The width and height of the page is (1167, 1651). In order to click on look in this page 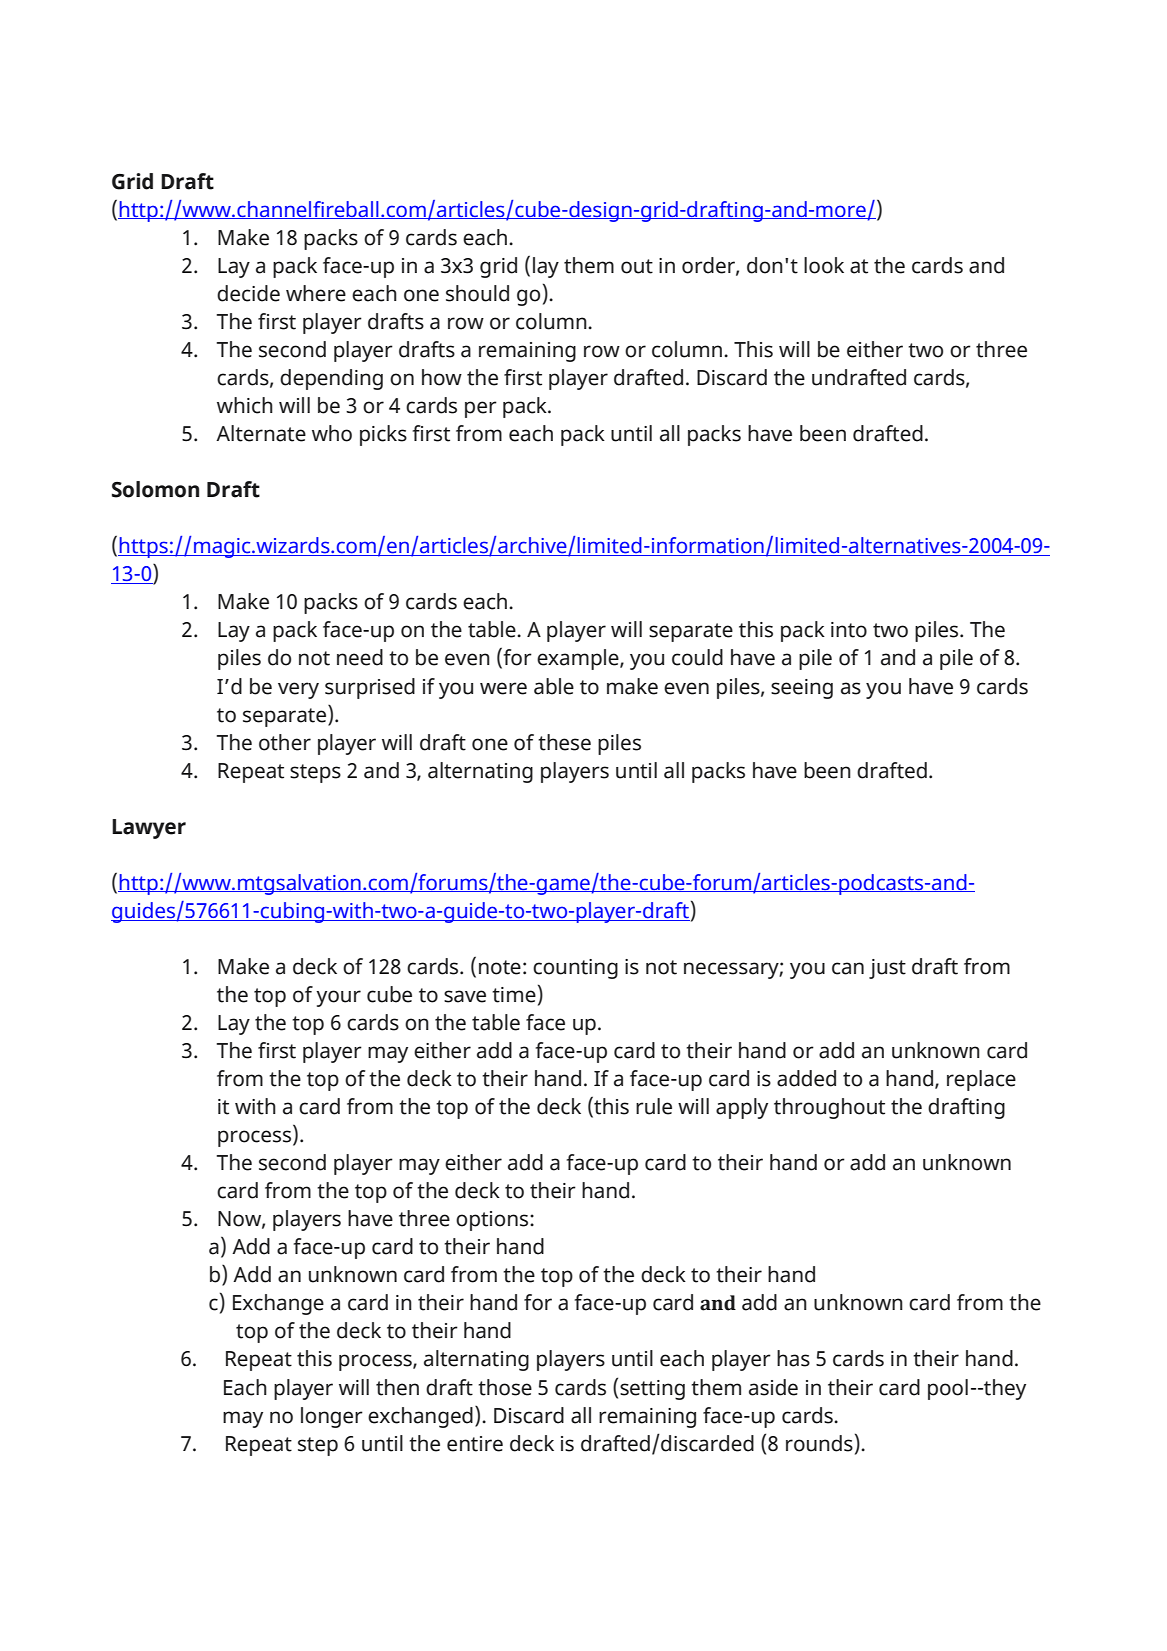, I will do `click(824, 265)`.
